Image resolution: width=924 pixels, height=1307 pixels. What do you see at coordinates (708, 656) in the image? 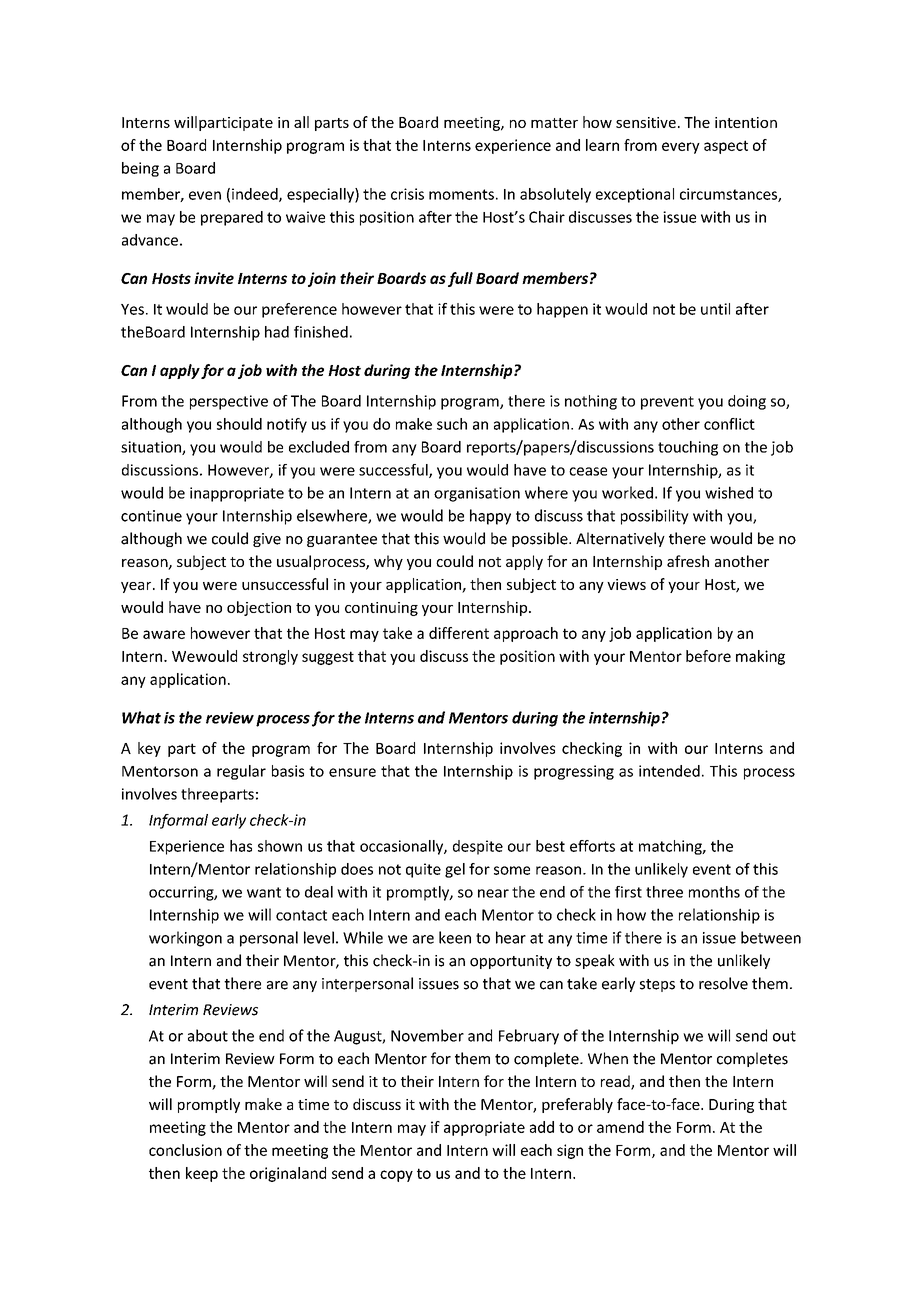
I see `before` at bounding box center [708, 656].
